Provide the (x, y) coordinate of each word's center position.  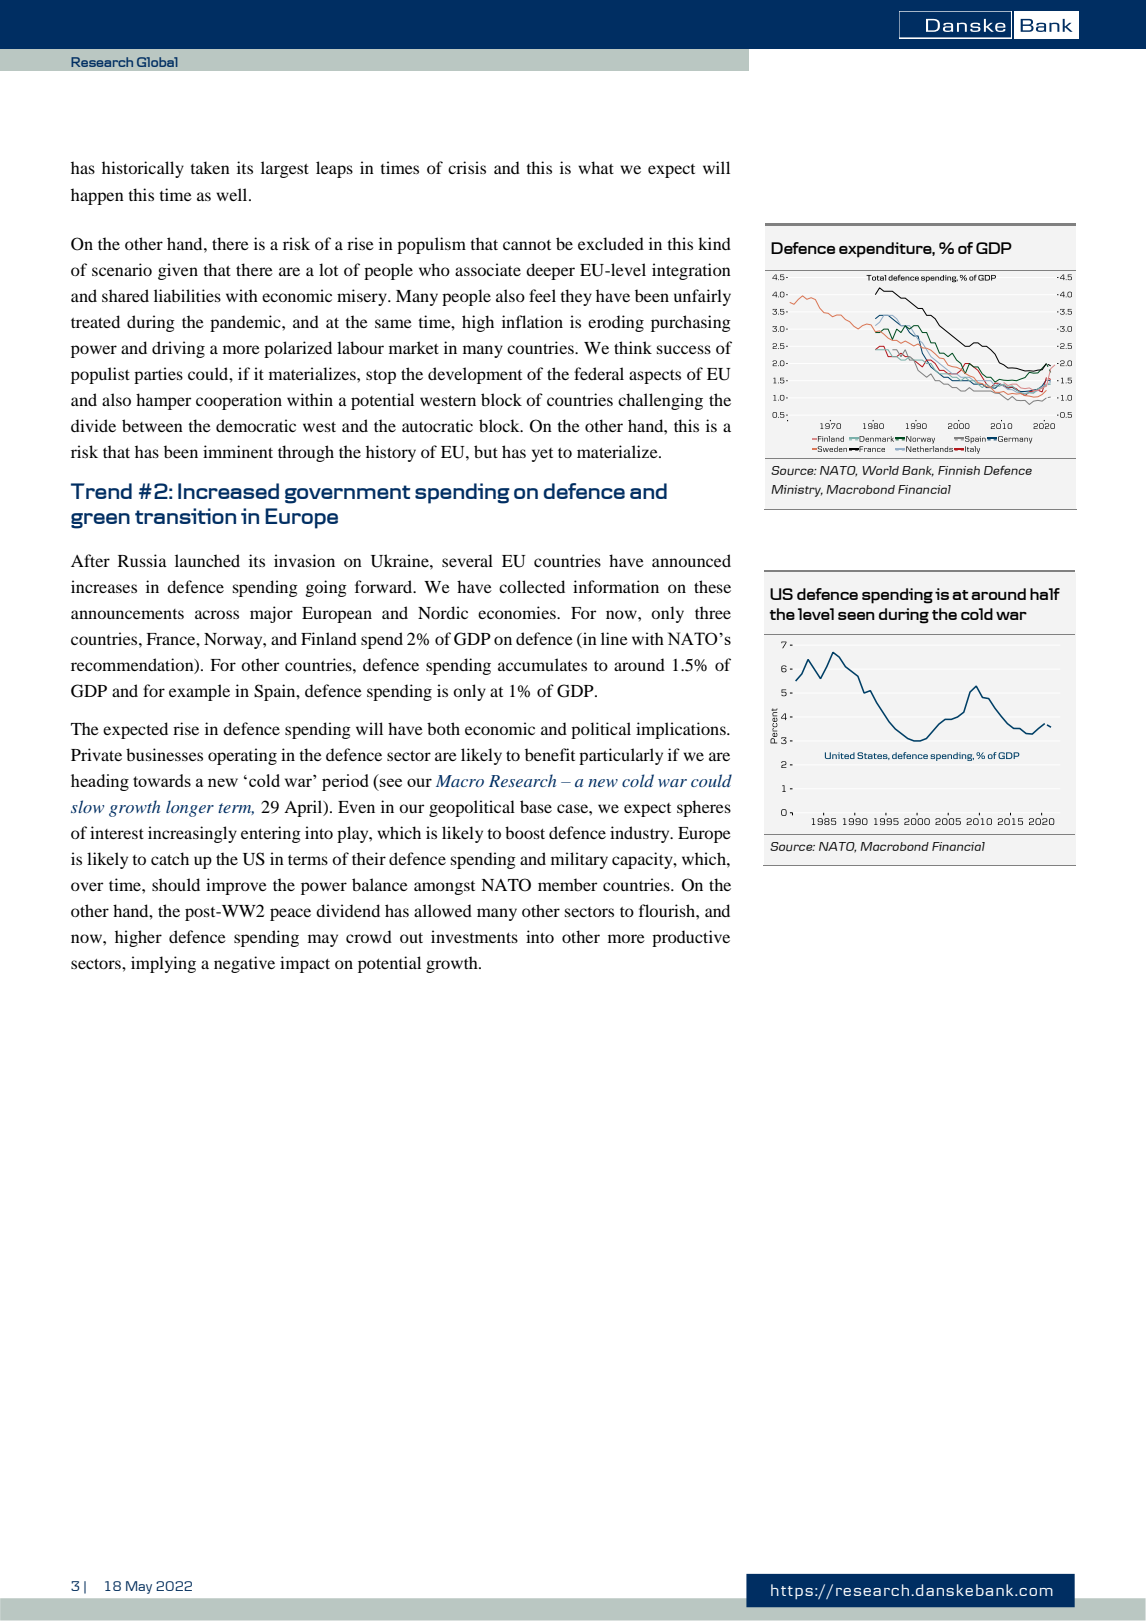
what (596, 167)
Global (157, 62)
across (217, 614)
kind (714, 243)
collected (532, 586)
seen (856, 616)
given (178, 271)
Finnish (959, 470)
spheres (704, 808)
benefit (550, 754)
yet (542, 455)
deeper (550, 271)
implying (163, 964)
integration (691, 271)
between (152, 425)
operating (242, 756)
